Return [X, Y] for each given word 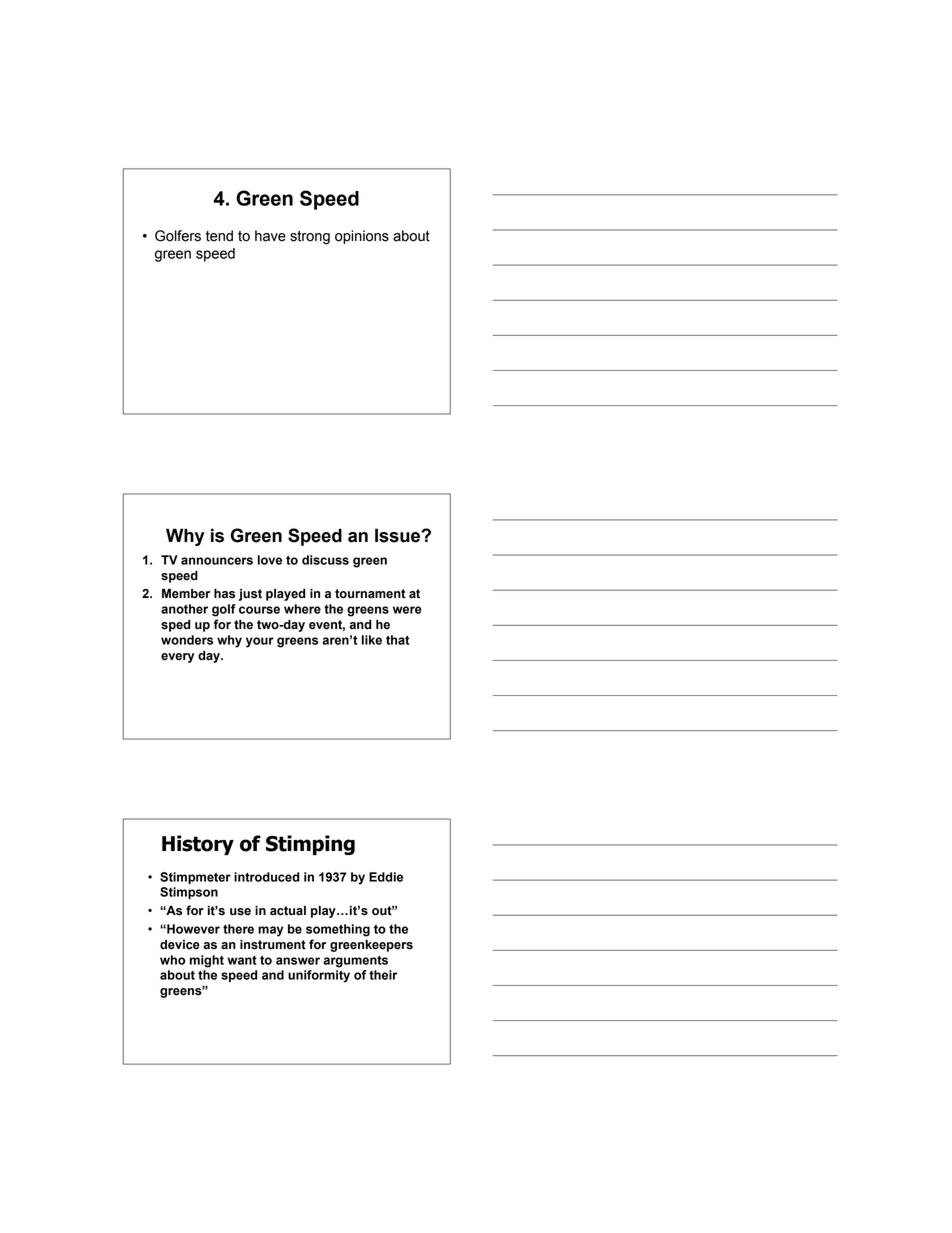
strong [310, 238]
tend [219, 236]
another [184, 609]
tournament [370, 594]
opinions [362, 237]
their [383, 975]
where [302, 609]
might [207, 961]
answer [298, 961]
